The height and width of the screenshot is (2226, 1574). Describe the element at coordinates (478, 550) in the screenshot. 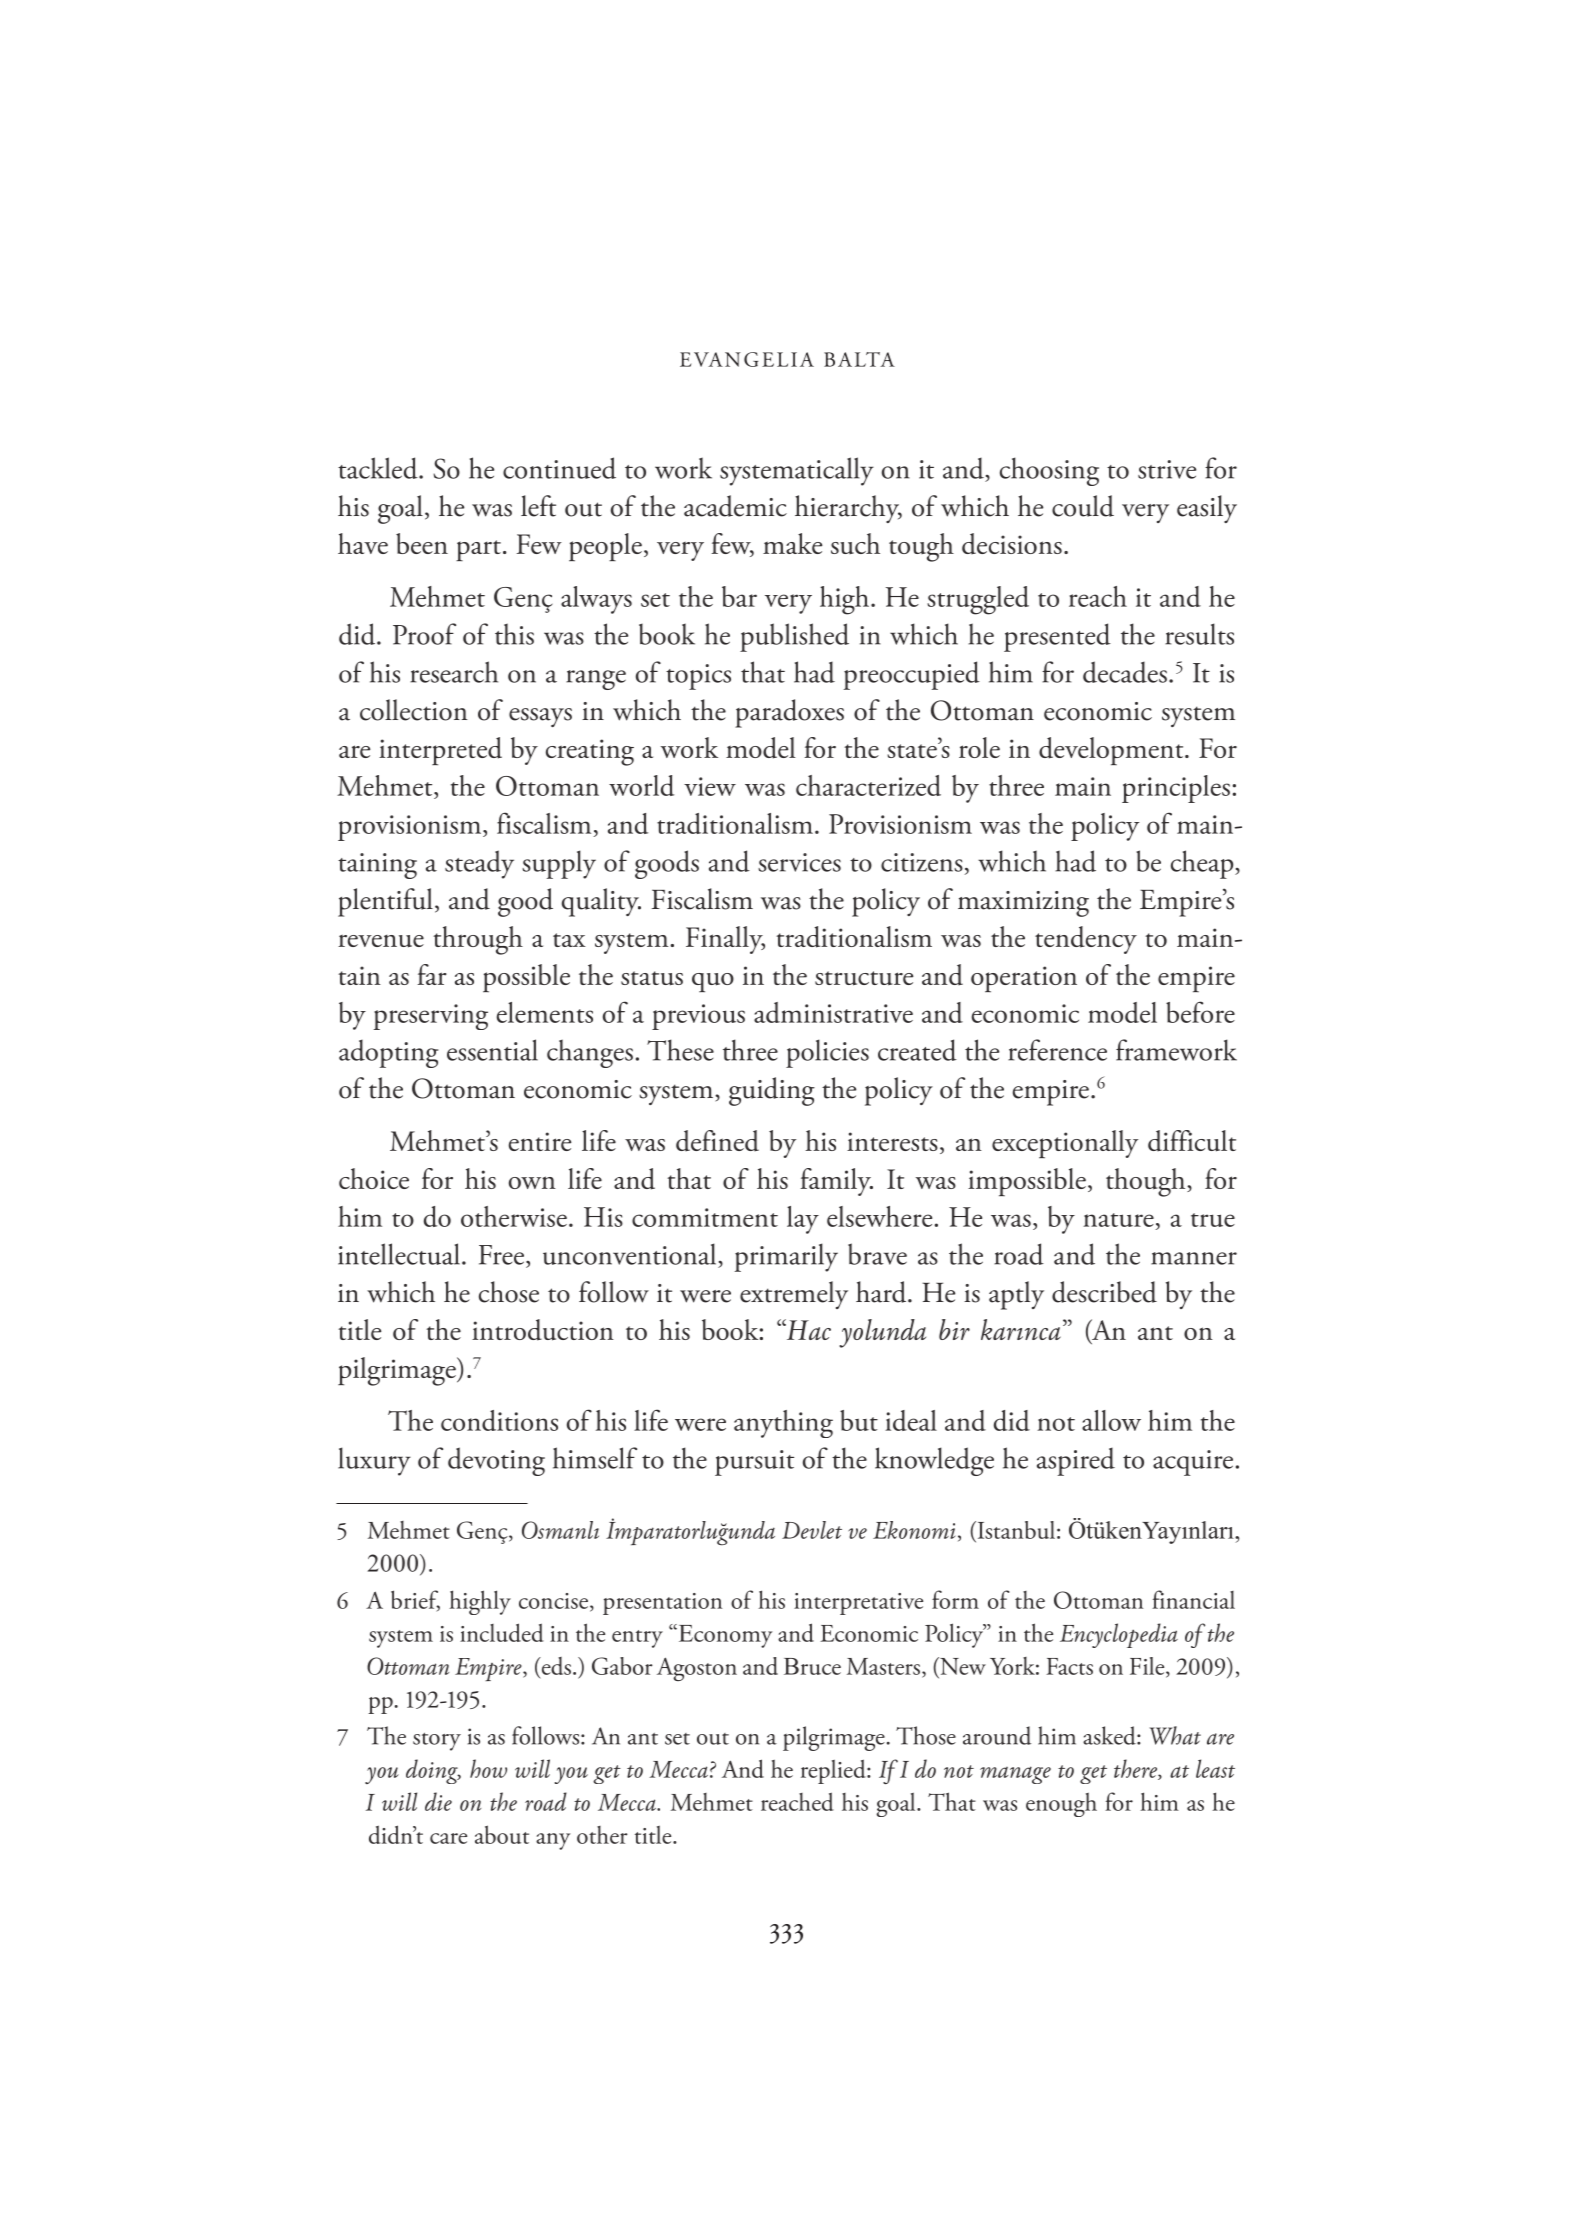

I see `part` at that location.
